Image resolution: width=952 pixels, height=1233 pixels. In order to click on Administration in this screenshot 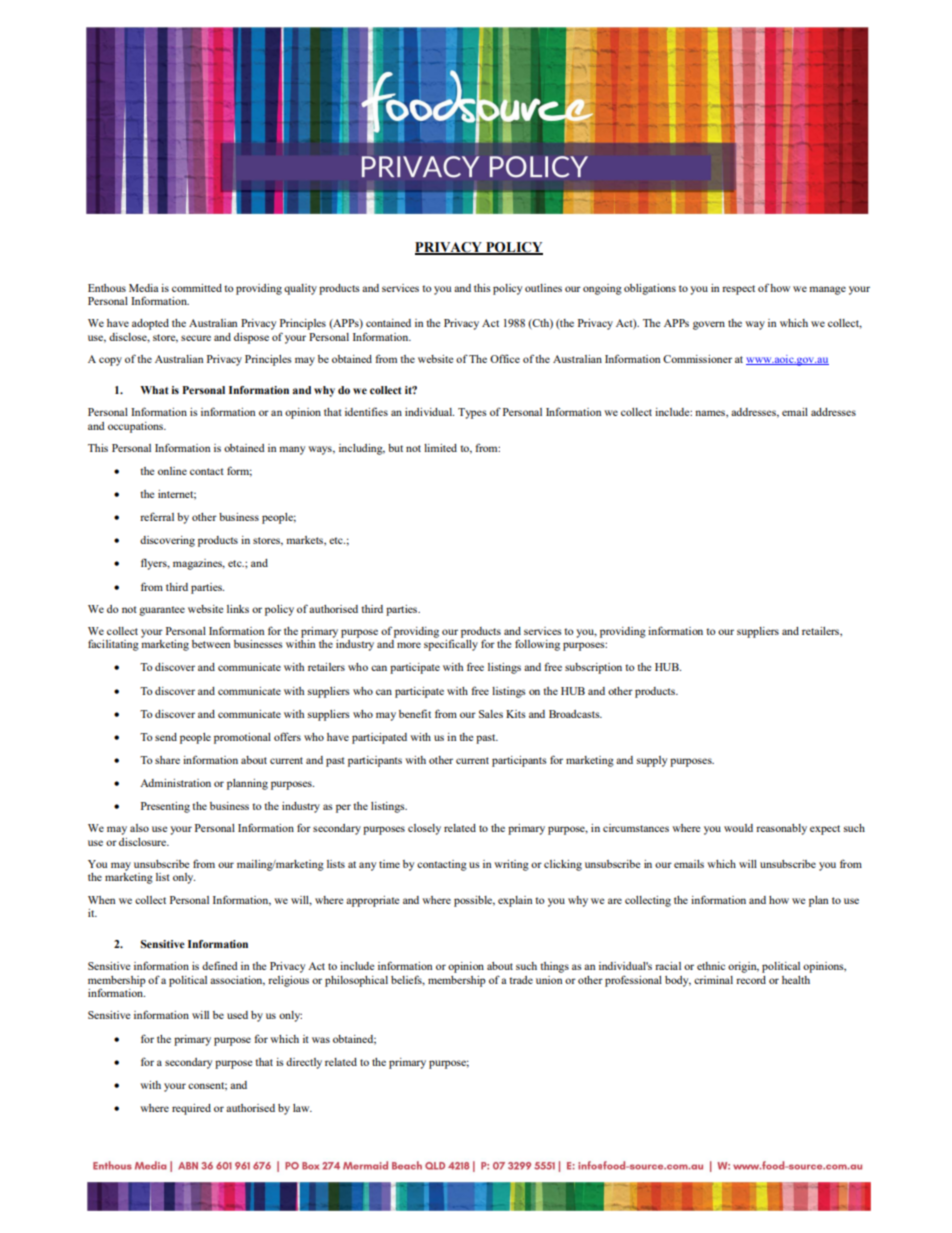, I will do `click(175, 783)`.
